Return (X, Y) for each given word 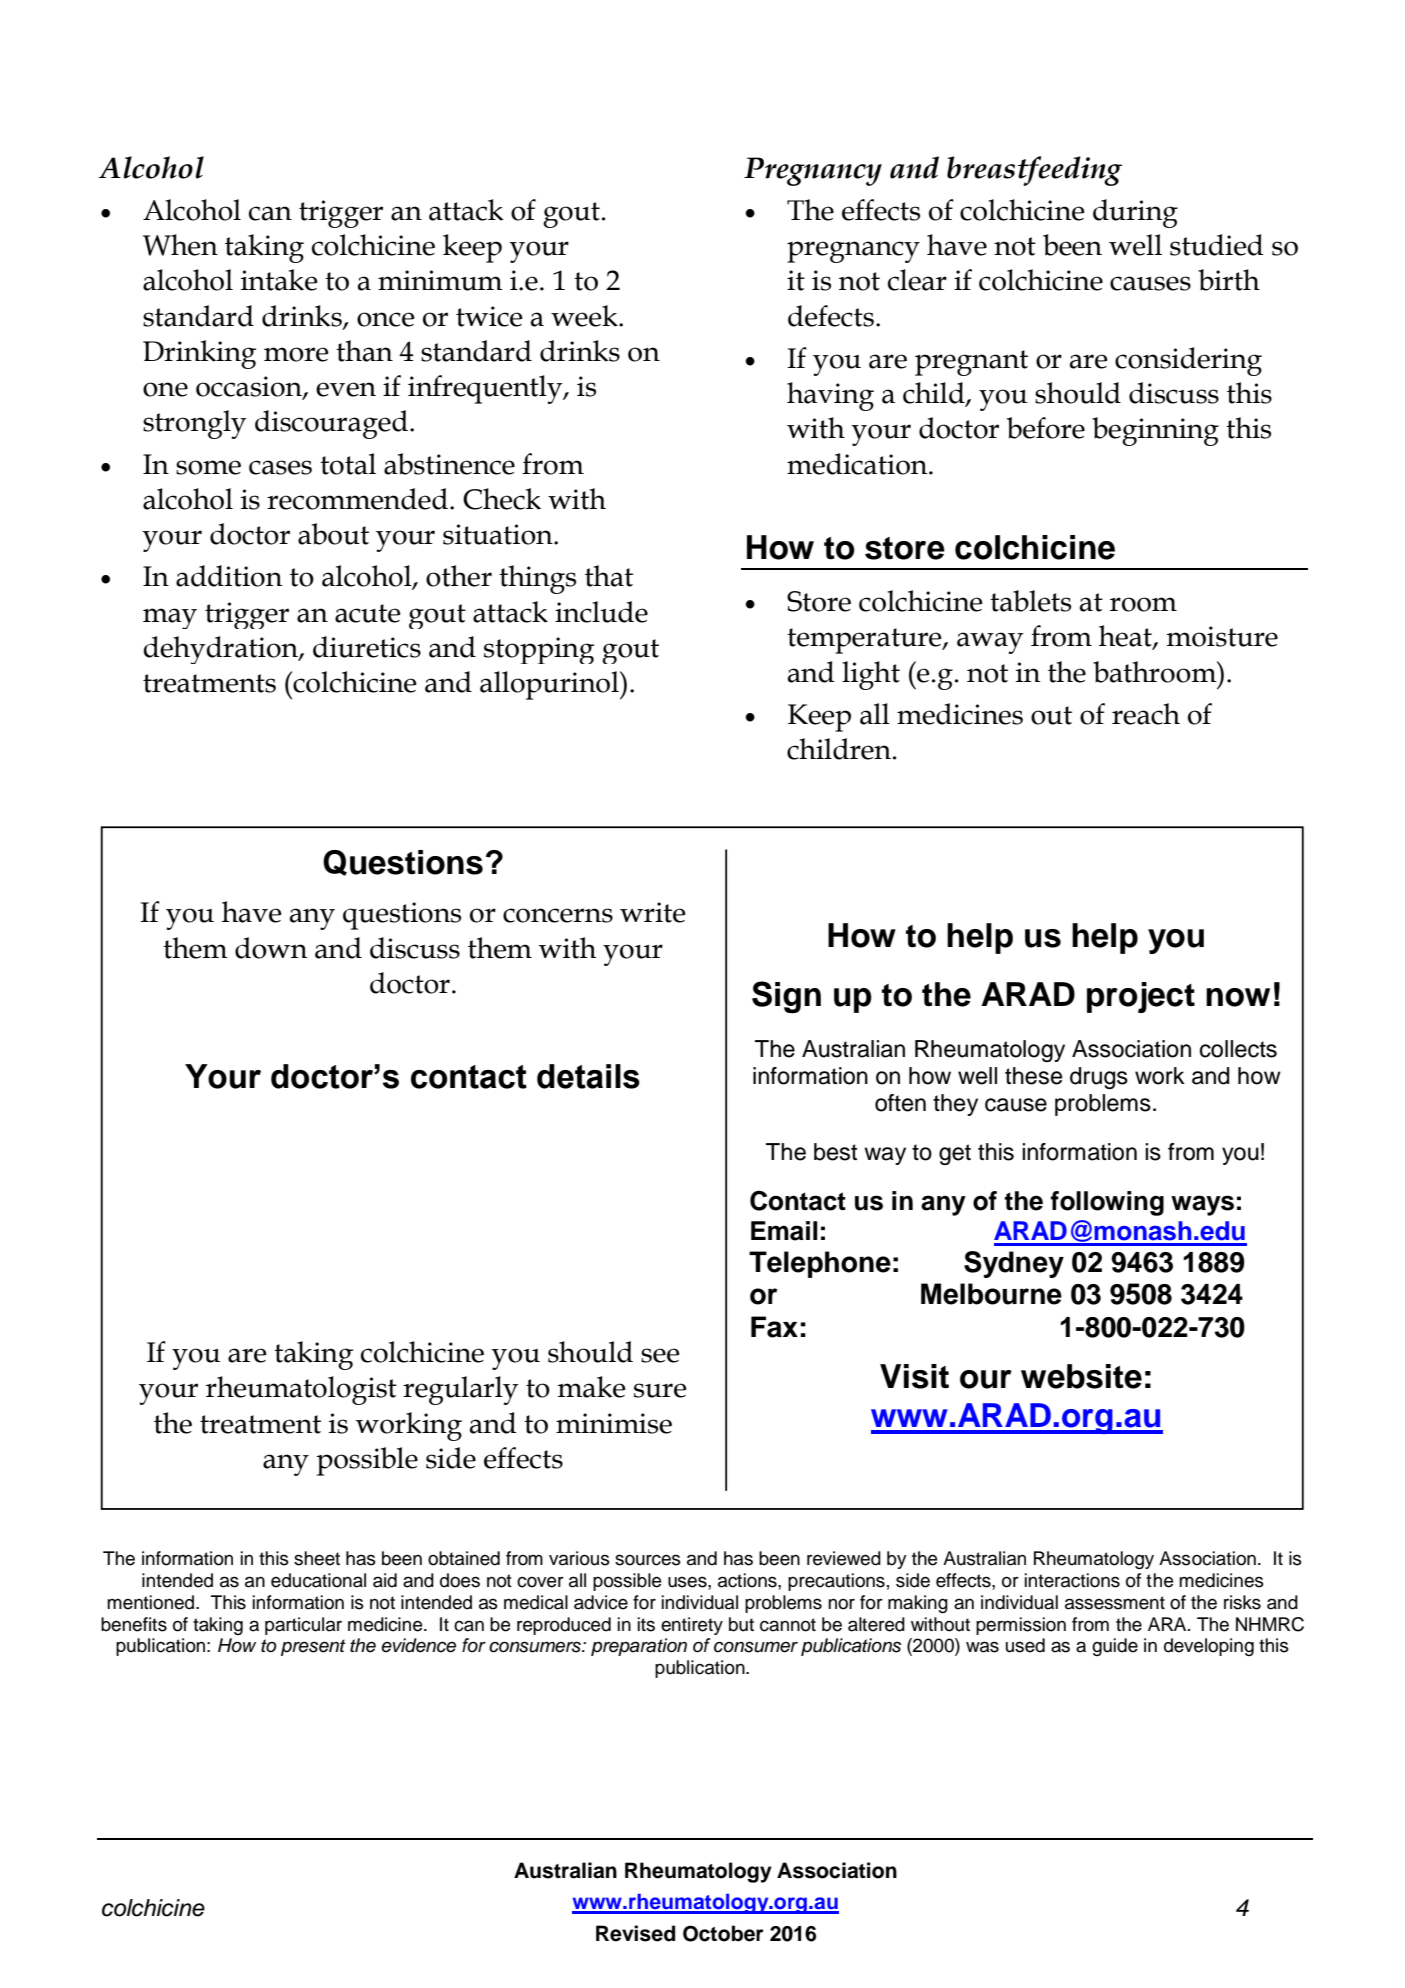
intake (279, 280)
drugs (1099, 1078)
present (313, 1647)
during (1135, 213)
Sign (786, 997)
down (271, 948)
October (723, 1933)
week (585, 316)
